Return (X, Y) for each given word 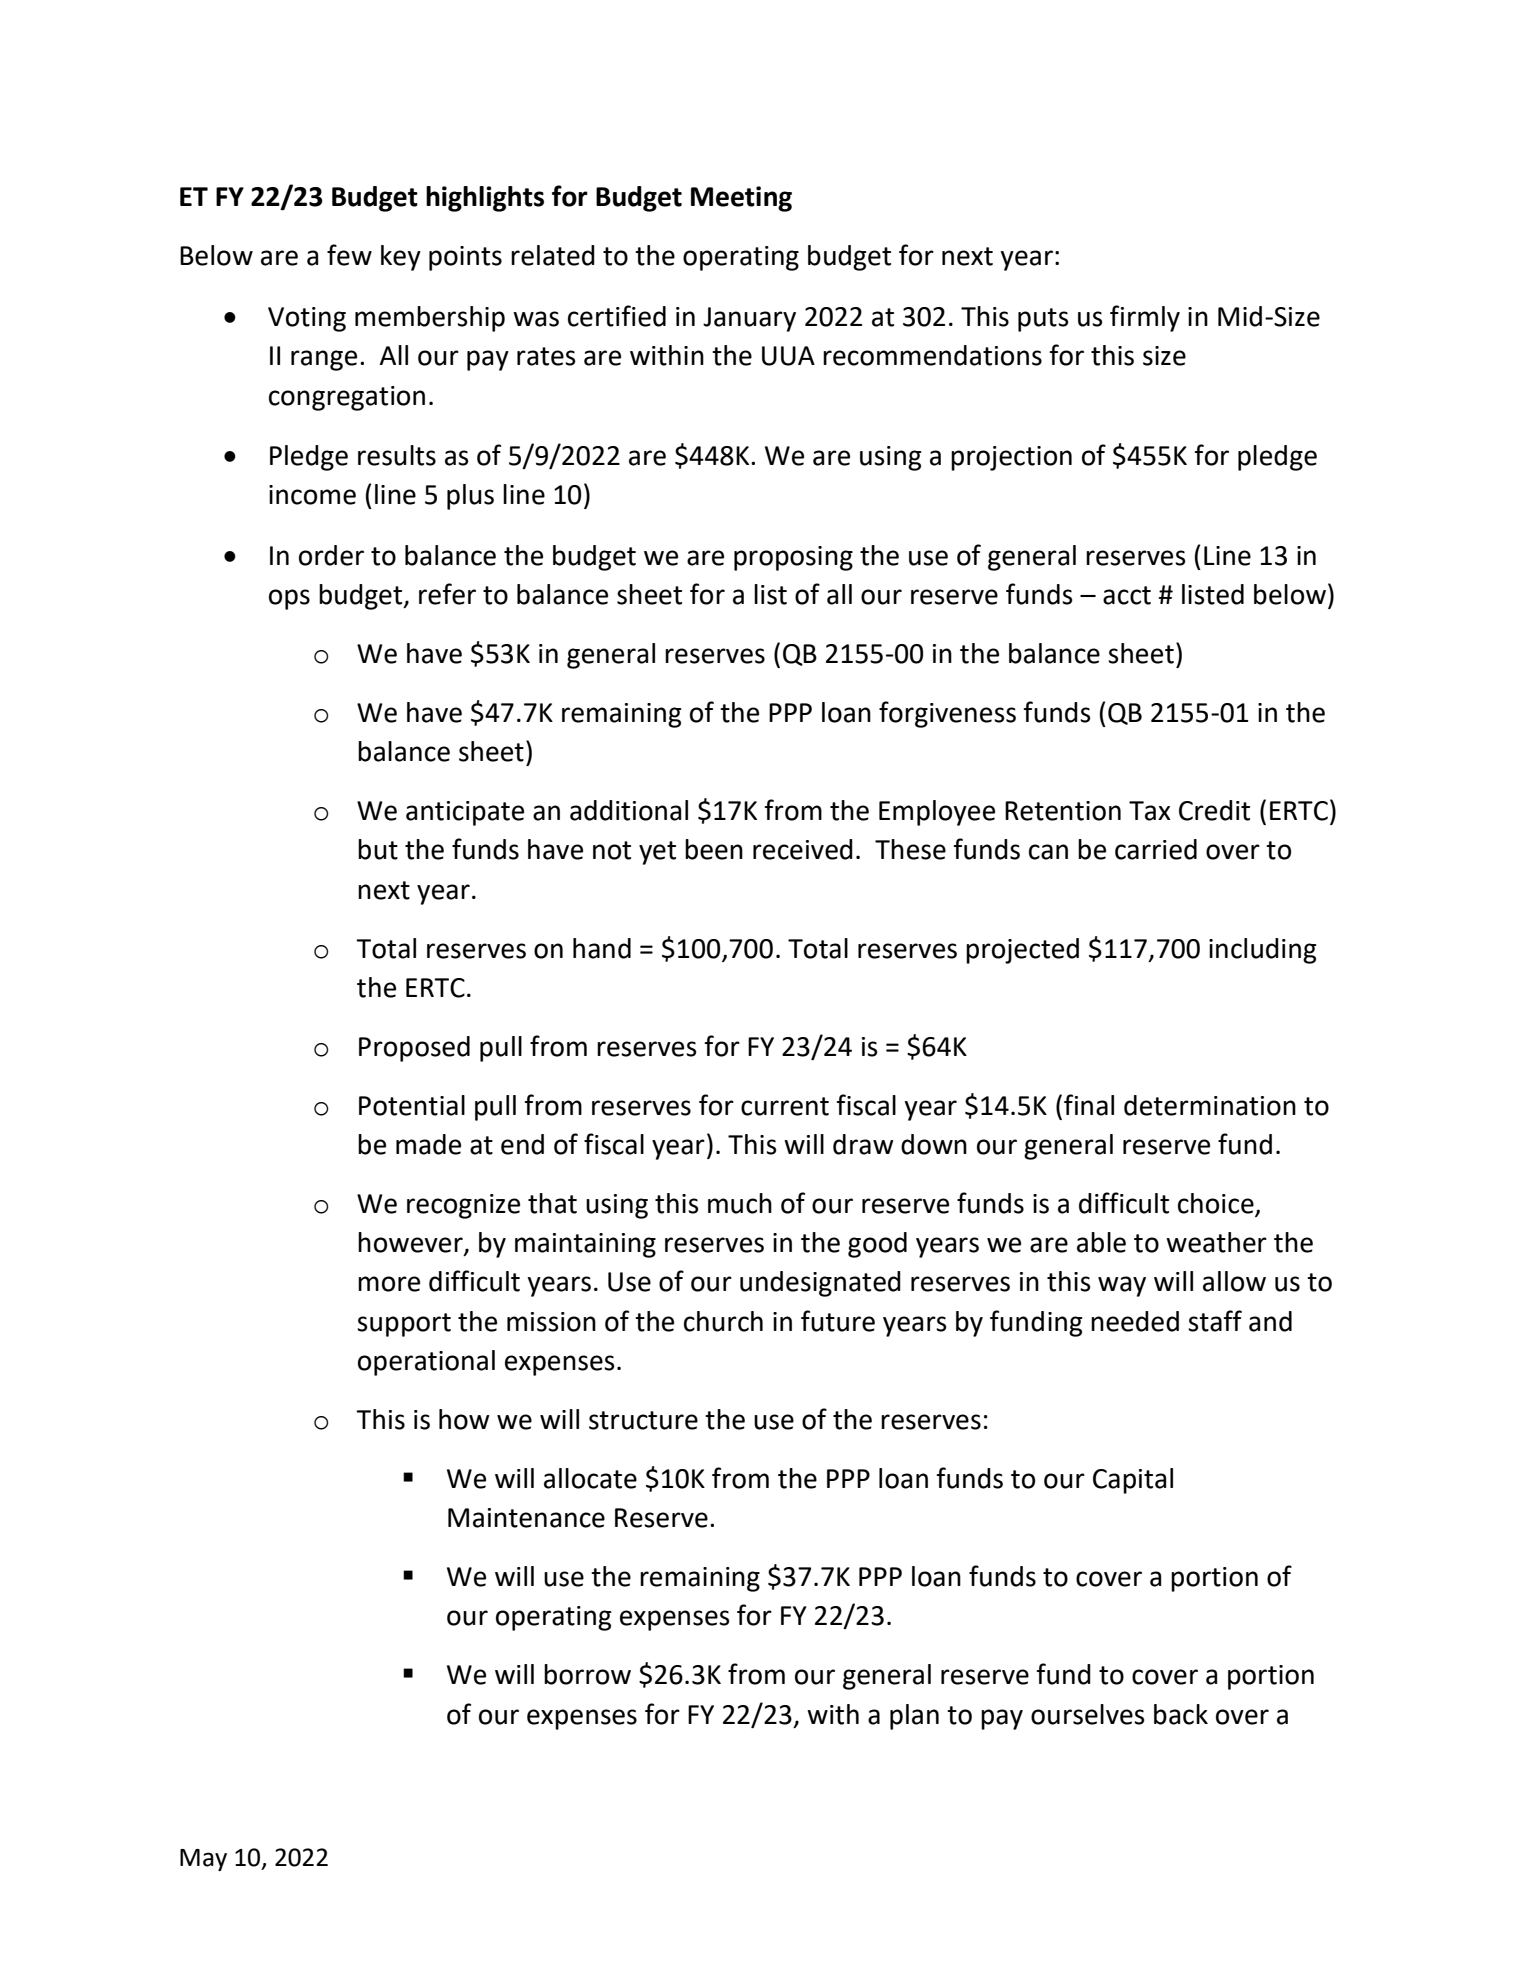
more (389, 1284)
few (349, 255)
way (1122, 1286)
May (203, 1860)
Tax (1150, 811)
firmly (1145, 318)
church (723, 1321)
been (714, 849)
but (378, 849)
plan (914, 1717)
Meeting (741, 199)
